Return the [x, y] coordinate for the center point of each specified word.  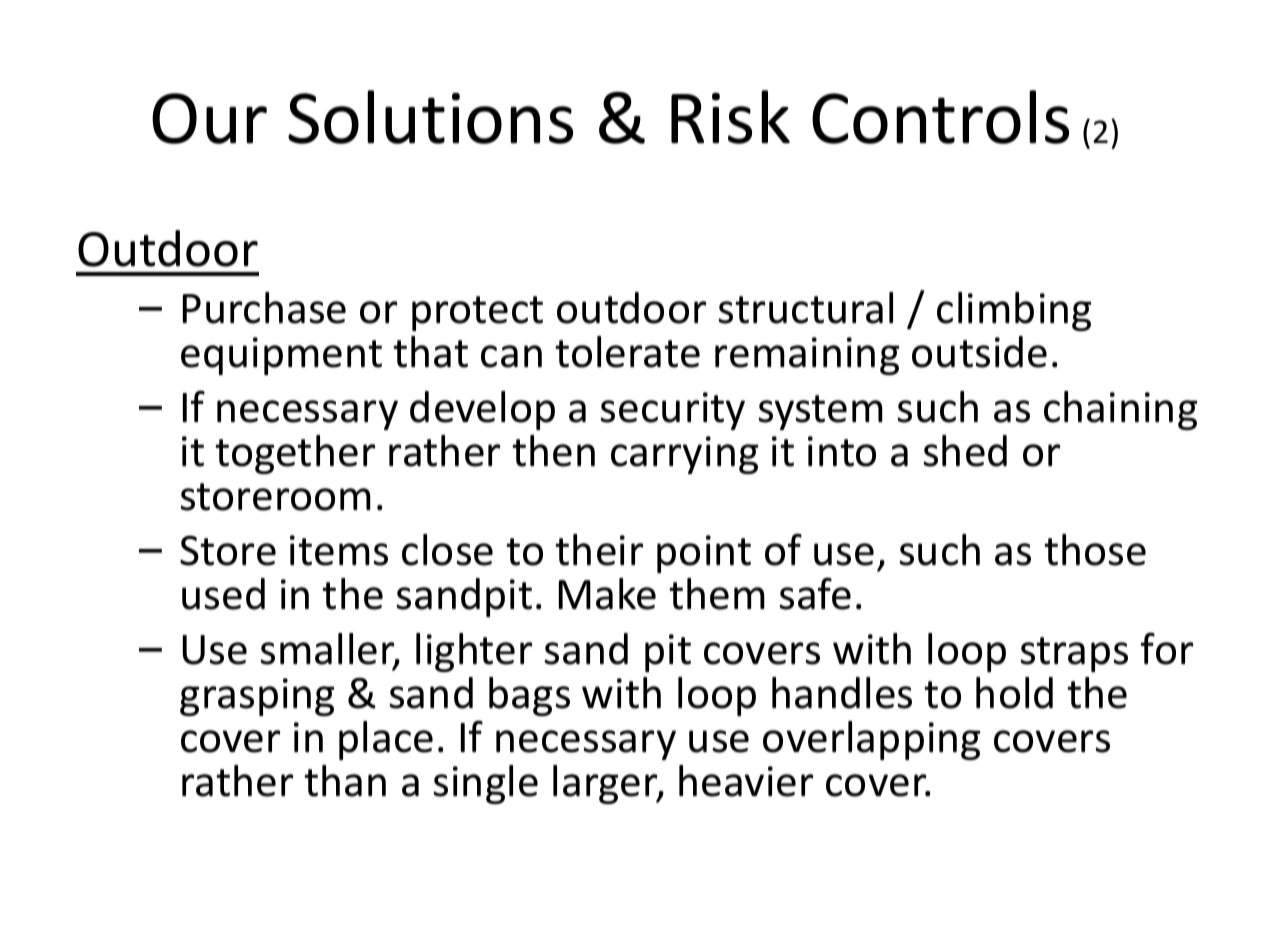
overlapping [871, 740]
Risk [730, 117]
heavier [746, 781]
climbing [1014, 311]
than [345, 781]
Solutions [430, 117]
